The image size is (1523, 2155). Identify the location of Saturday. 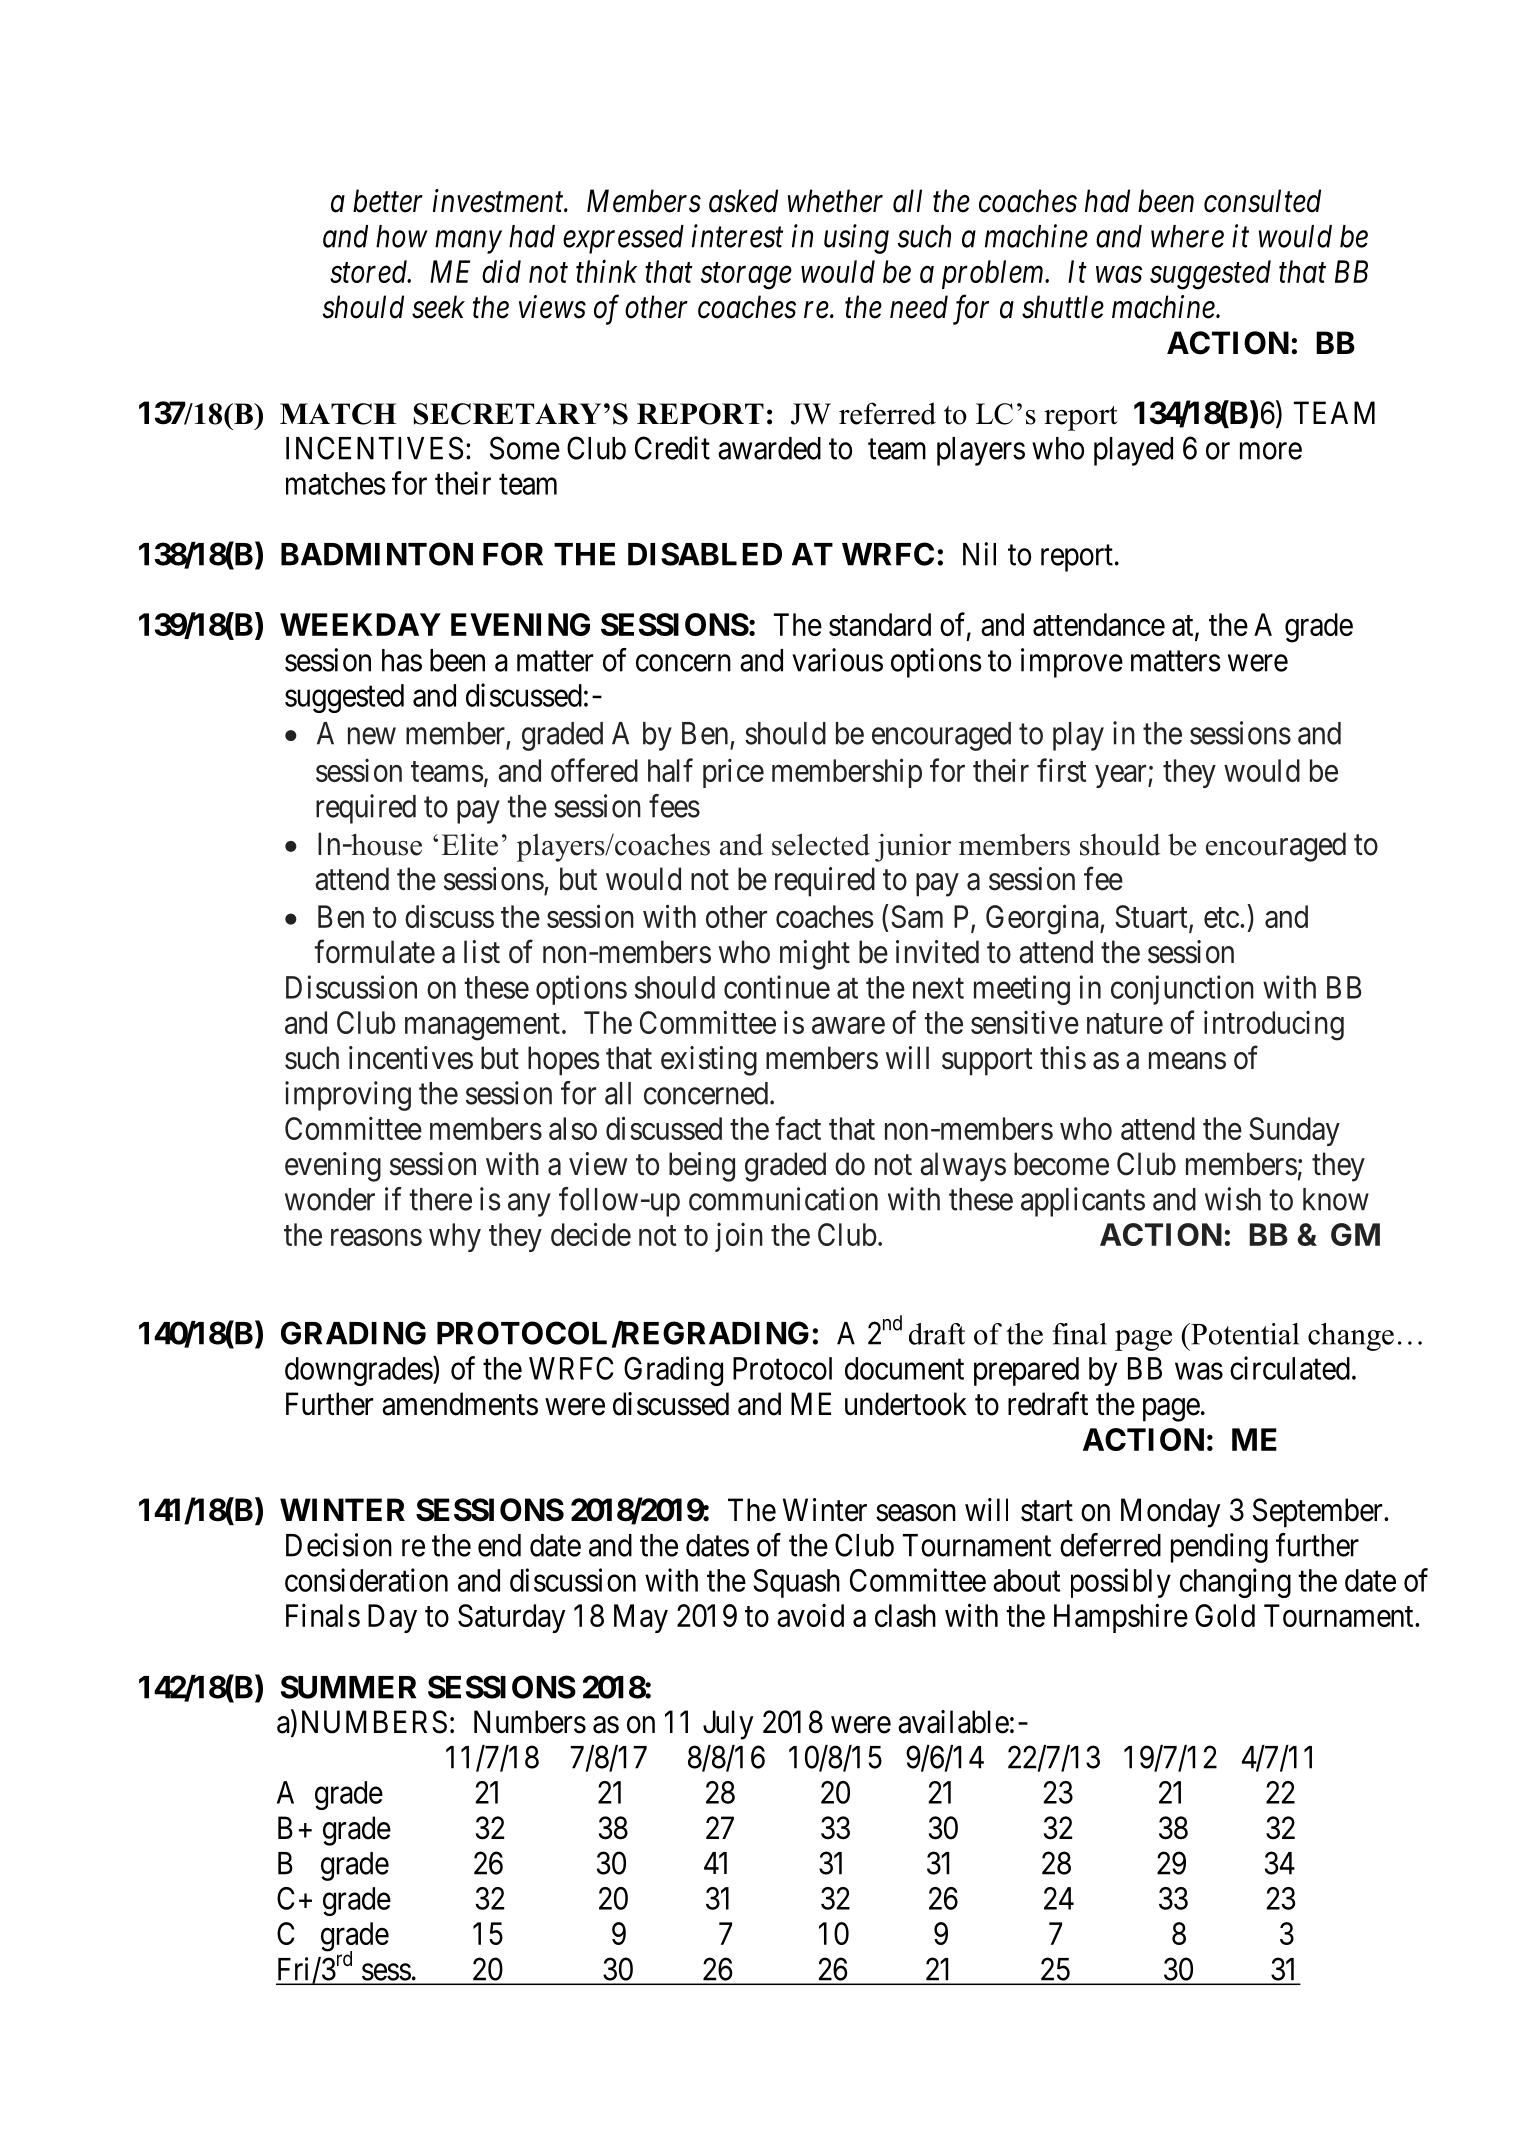
(511, 1618).
